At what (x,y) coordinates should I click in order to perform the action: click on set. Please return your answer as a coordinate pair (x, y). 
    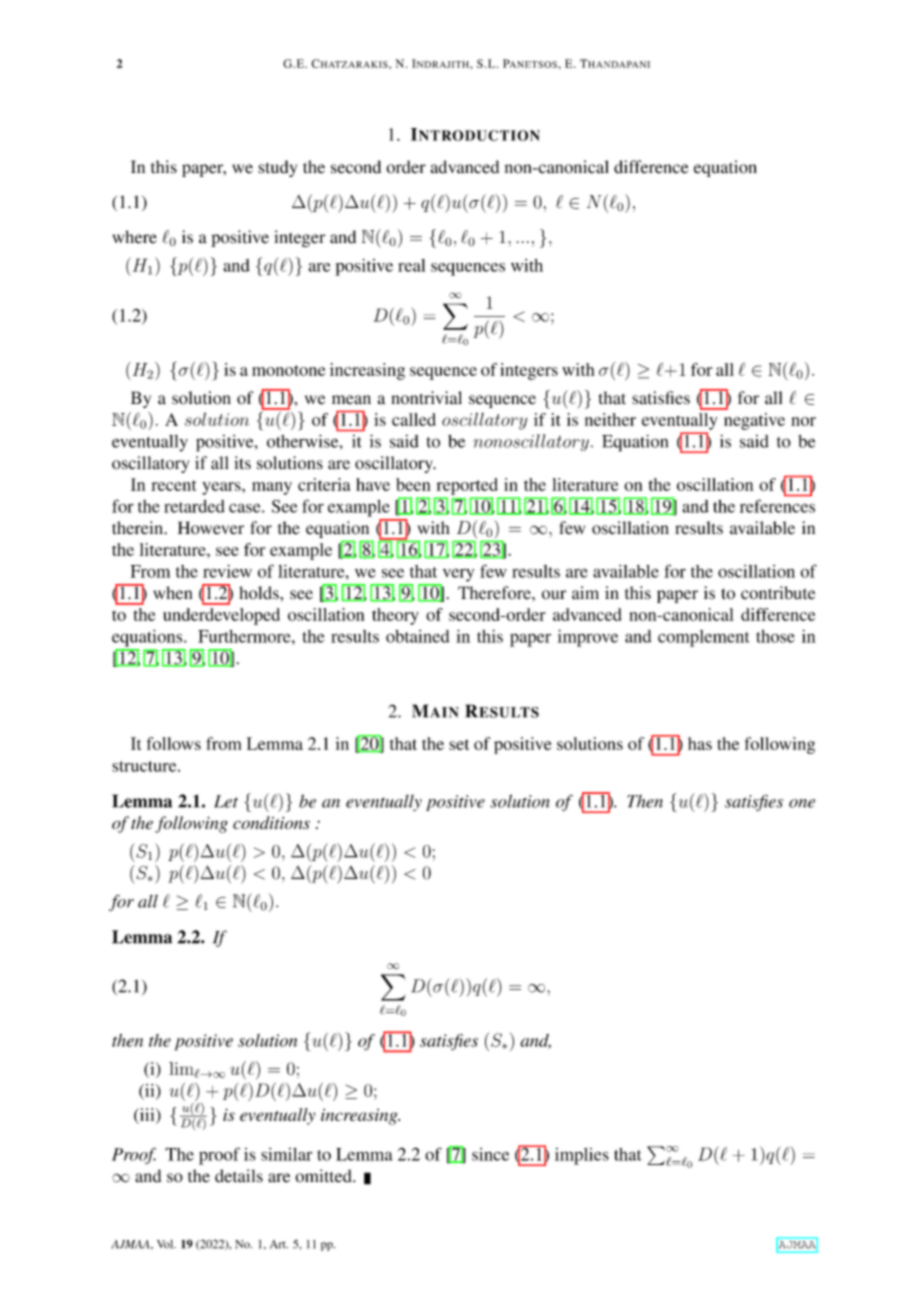
    Looking at the image, I should click on (459, 744).
